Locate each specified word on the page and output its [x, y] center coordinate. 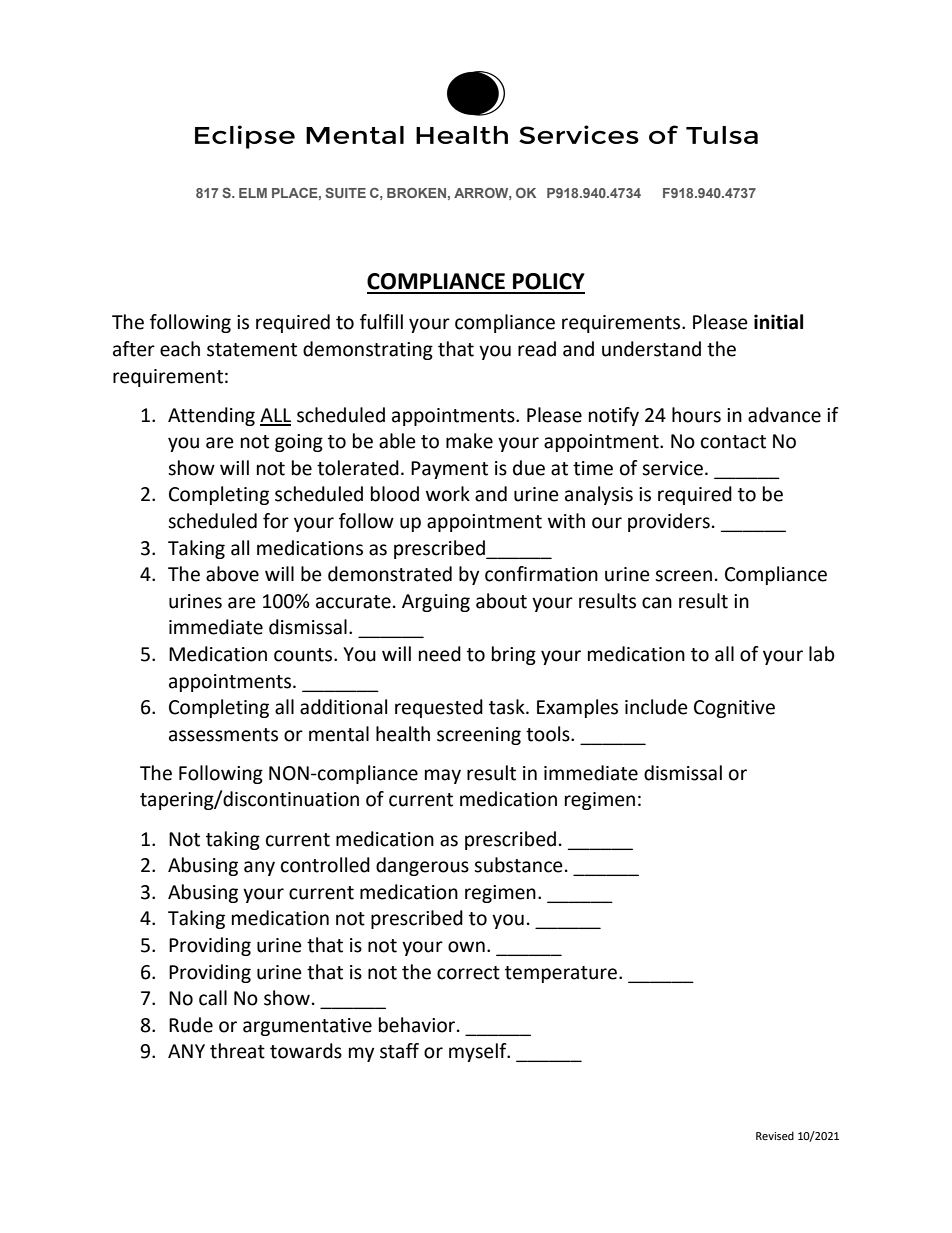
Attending [211, 416]
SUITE [345, 192]
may [443, 776]
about [501, 601]
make [469, 441]
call [213, 998]
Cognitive [734, 709]
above [232, 574]
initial [778, 322]
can [657, 603]
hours [696, 415]
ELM [253, 193]
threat [237, 1051]
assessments [223, 735]
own [466, 947]
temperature [561, 974]
